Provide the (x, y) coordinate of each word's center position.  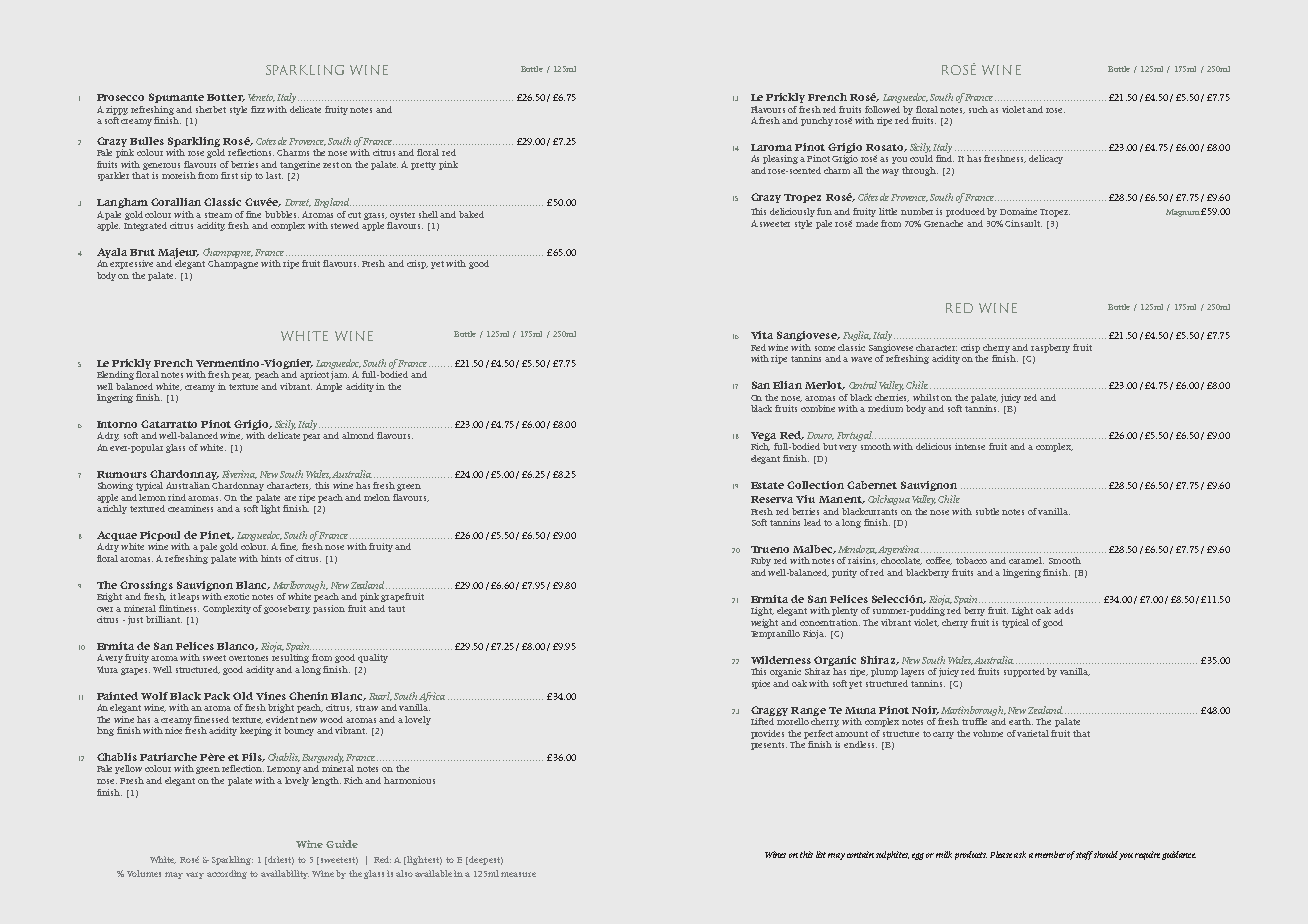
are (290, 498)
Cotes (266, 141)
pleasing (780, 159)
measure (518, 874)
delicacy (1046, 159)
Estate (767, 485)
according (227, 874)
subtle (987, 511)
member (1050, 854)
